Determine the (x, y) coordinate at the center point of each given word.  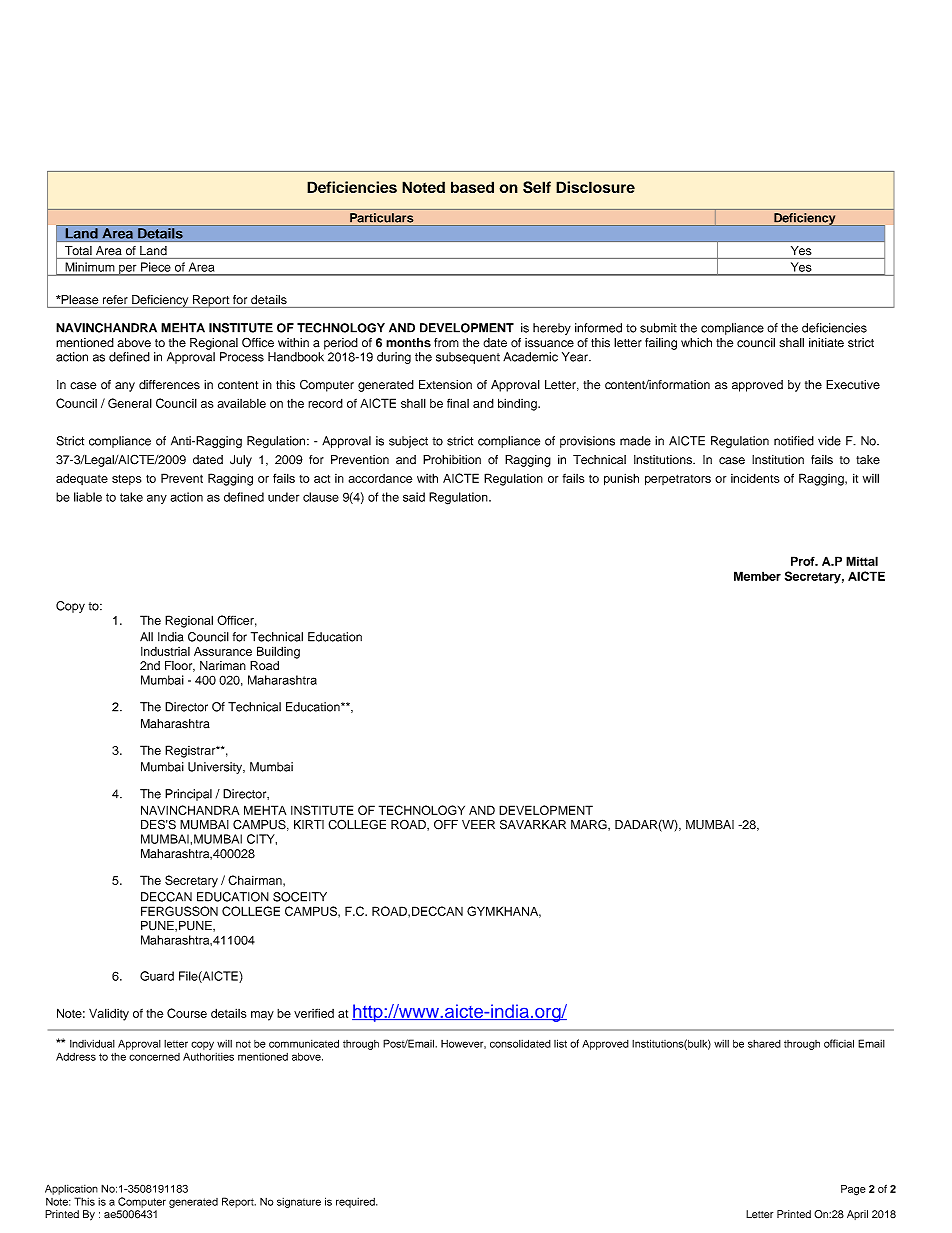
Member (757, 576)
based (472, 187)
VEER (478, 824)
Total (78, 250)
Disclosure (595, 187)
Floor (180, 666)
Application (71, 1189)
